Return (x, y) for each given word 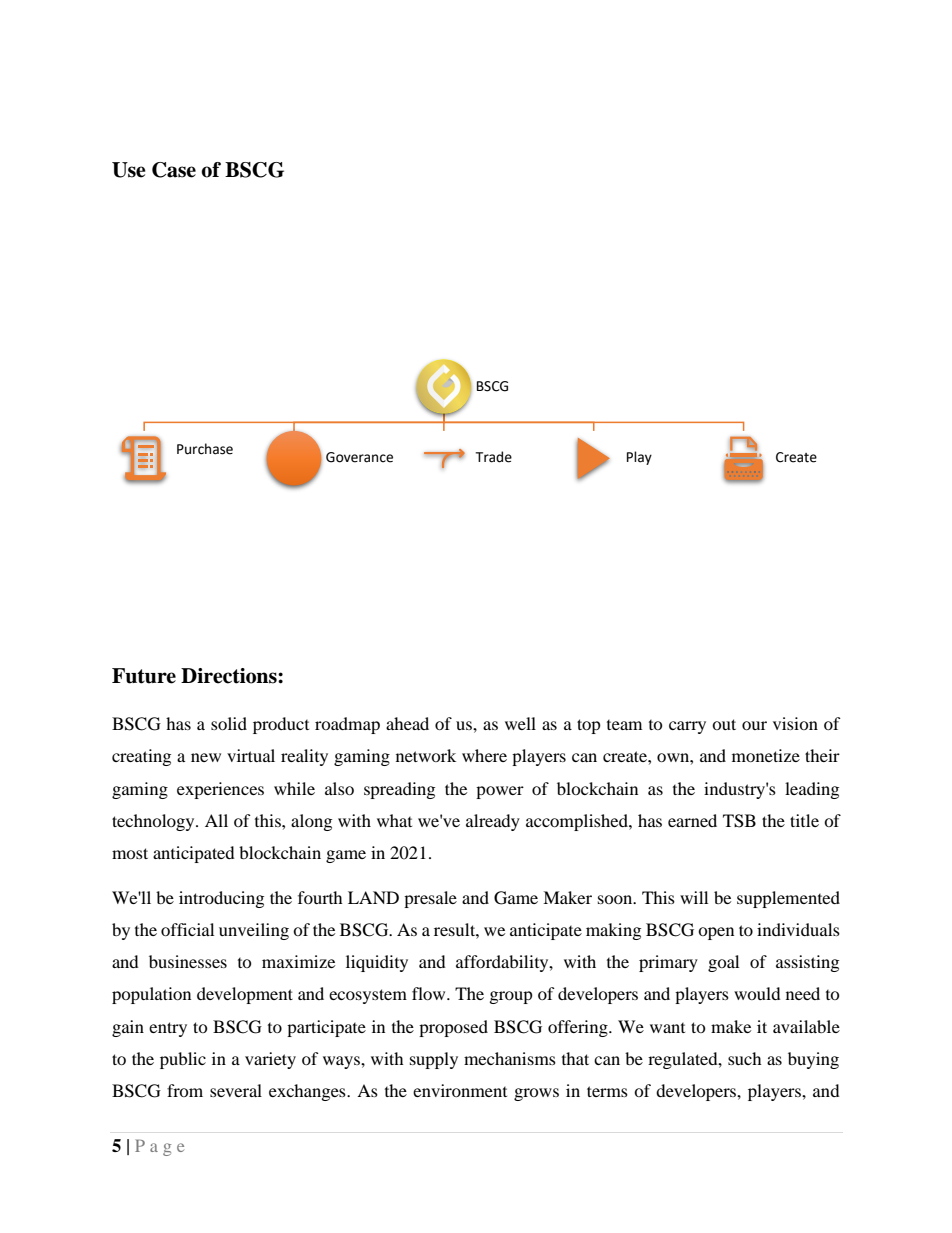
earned (692, 820)
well (520, 723)
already (493, 822)
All (216, 820)
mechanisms (510, 1058)
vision (795, 723)
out (724, 724)
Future (144, 676)
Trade (493, 457)
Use (129, 170)
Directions (230, 676)
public (183, 1060)
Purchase (205, 449)
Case (174, 170)
